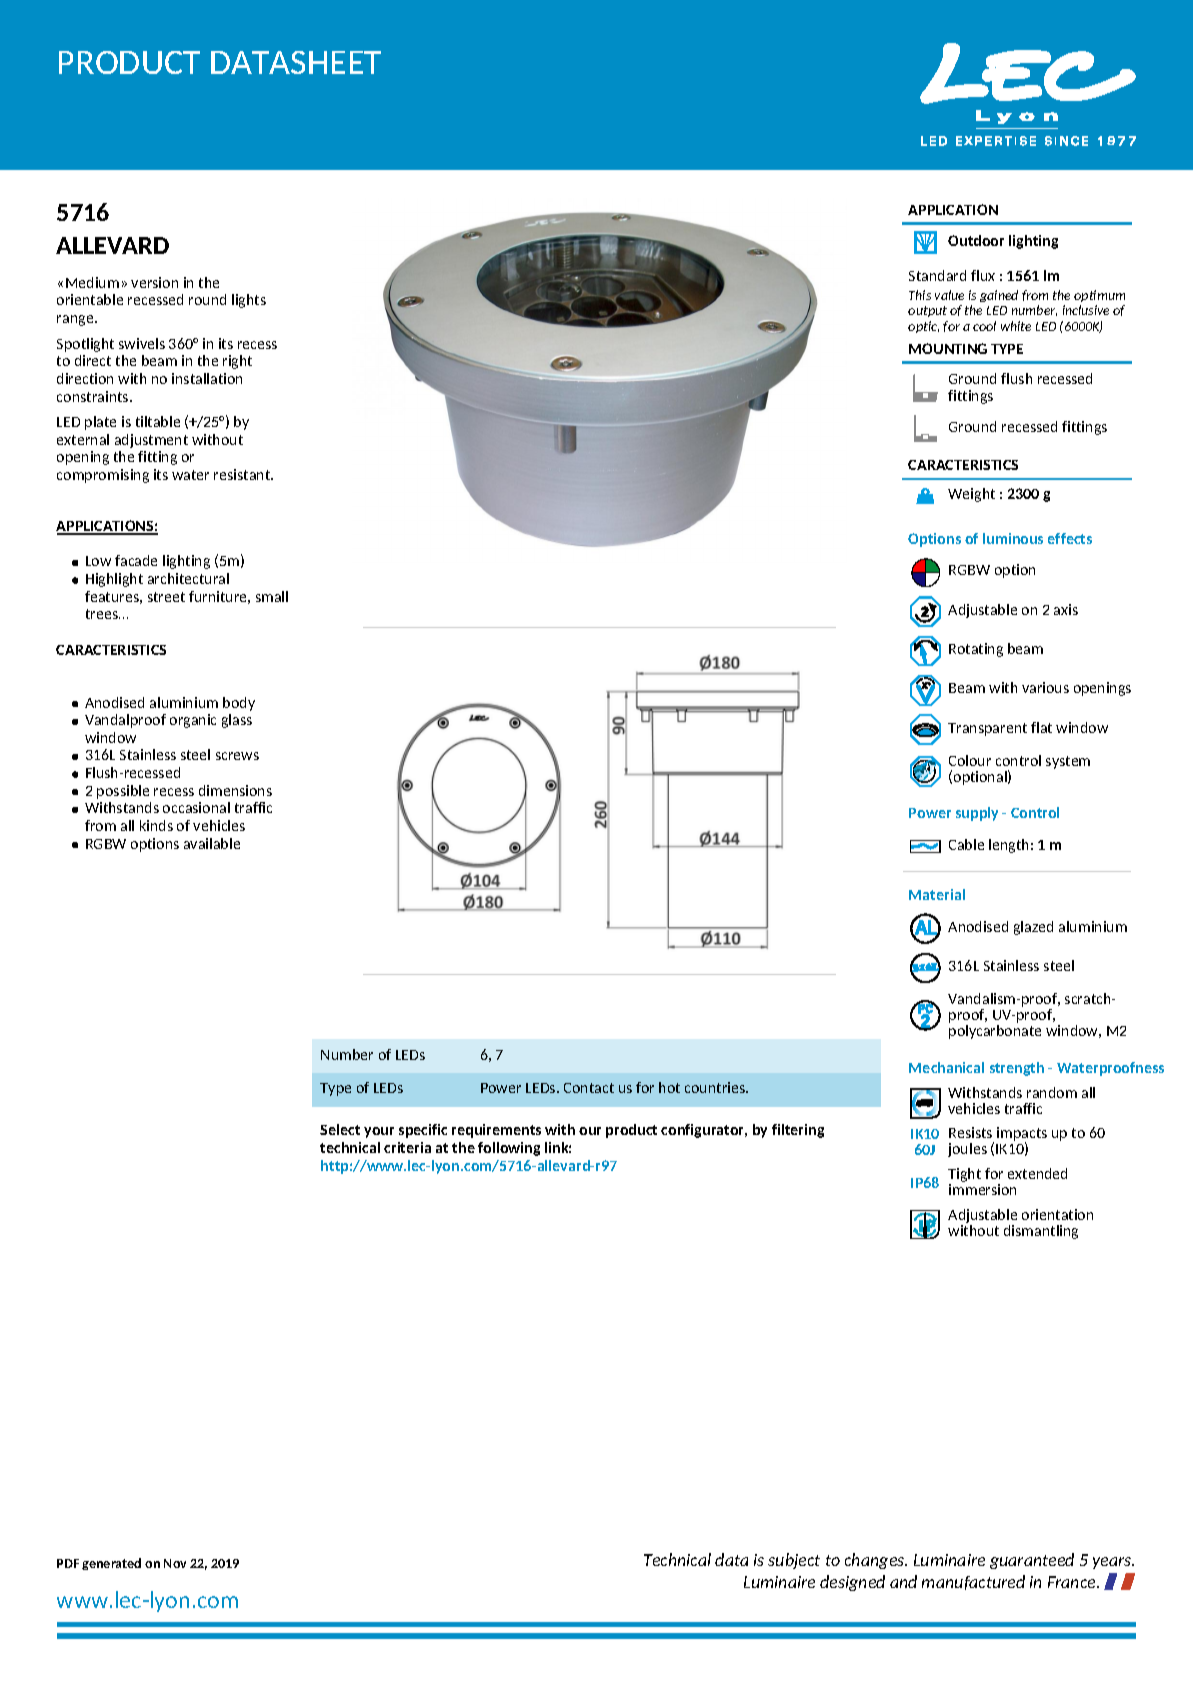 The height and width of the page is (1687, 1193). What do you see at coordinates (1032, 1561) in the page?
I see `guaranteed` at bounding box center [1032, 1561].
